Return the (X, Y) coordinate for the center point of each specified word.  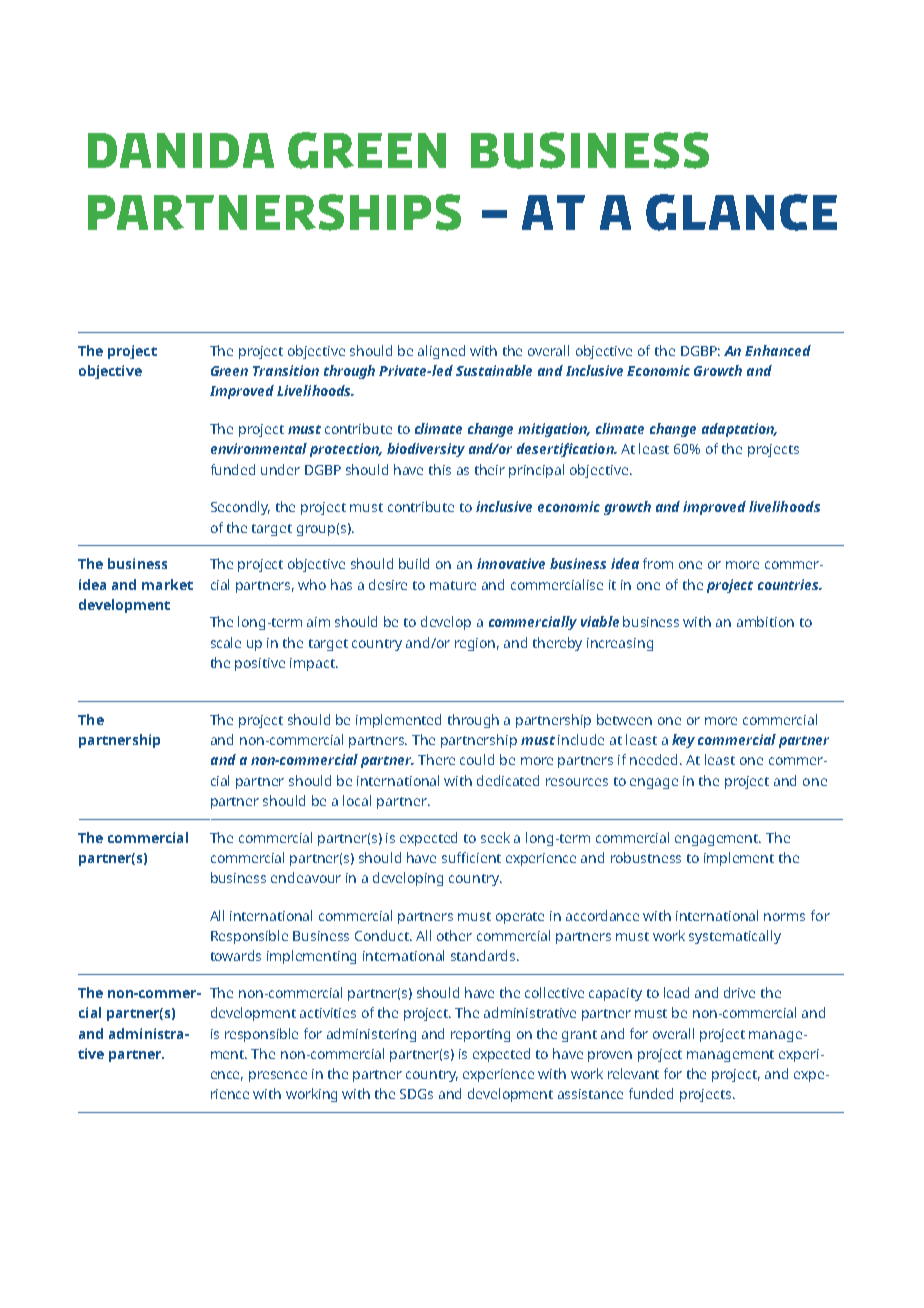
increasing (620, 644)
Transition (286, 370)
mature (453, 585)
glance (741, 212)
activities (328, 1013)
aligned (441, 352)
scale (226, 642)
